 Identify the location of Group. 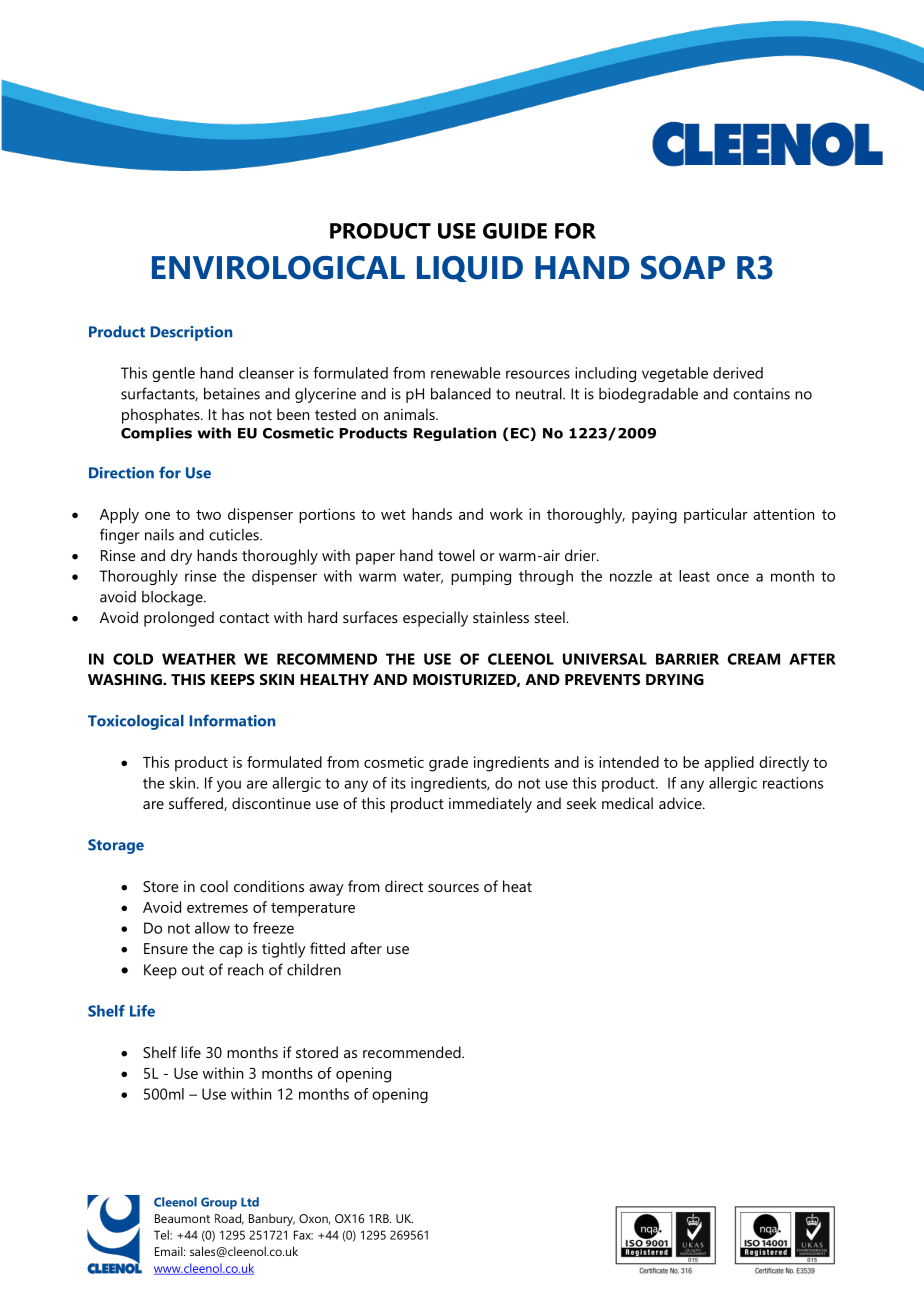
(219, 1203).
